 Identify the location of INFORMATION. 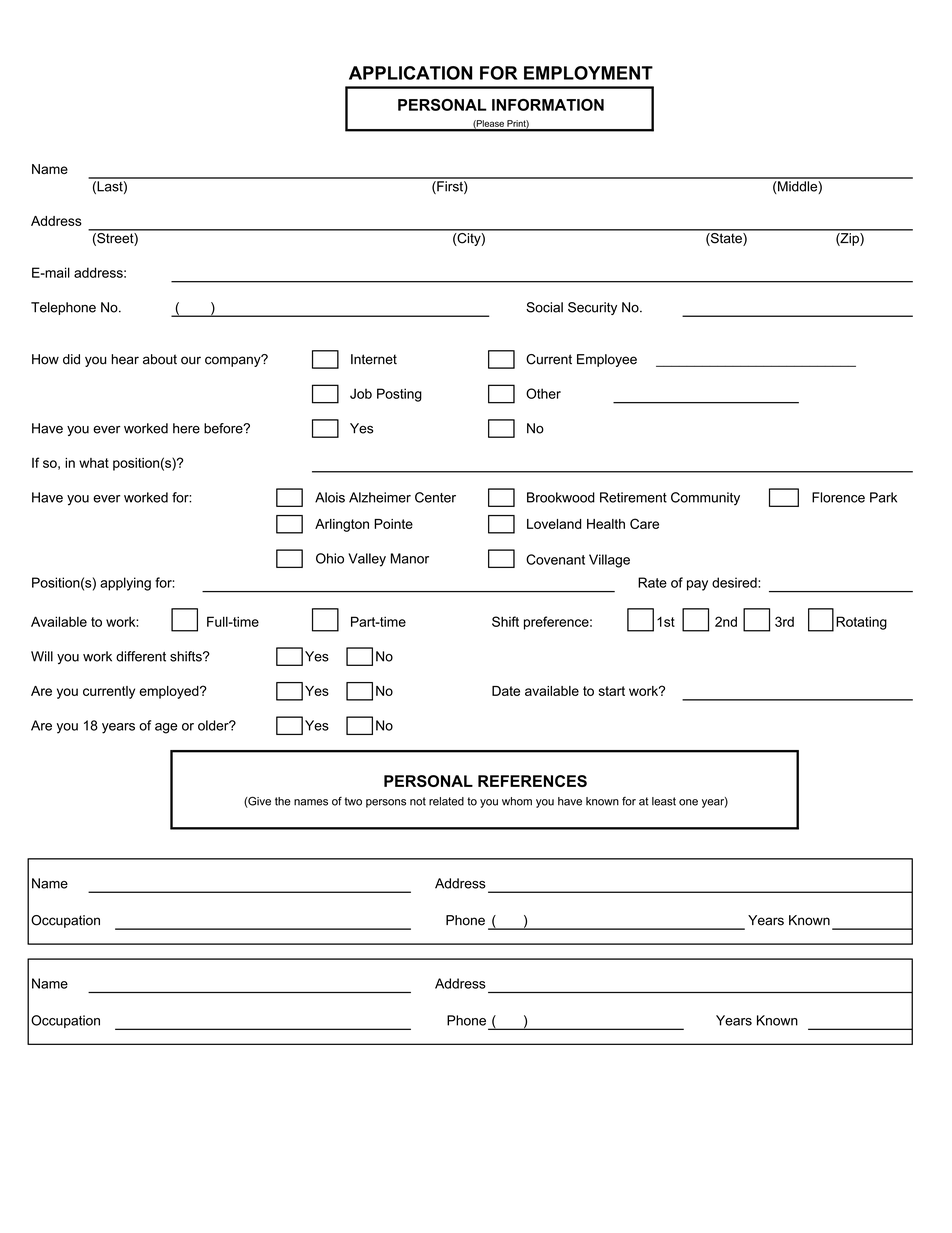
(548, 105).
